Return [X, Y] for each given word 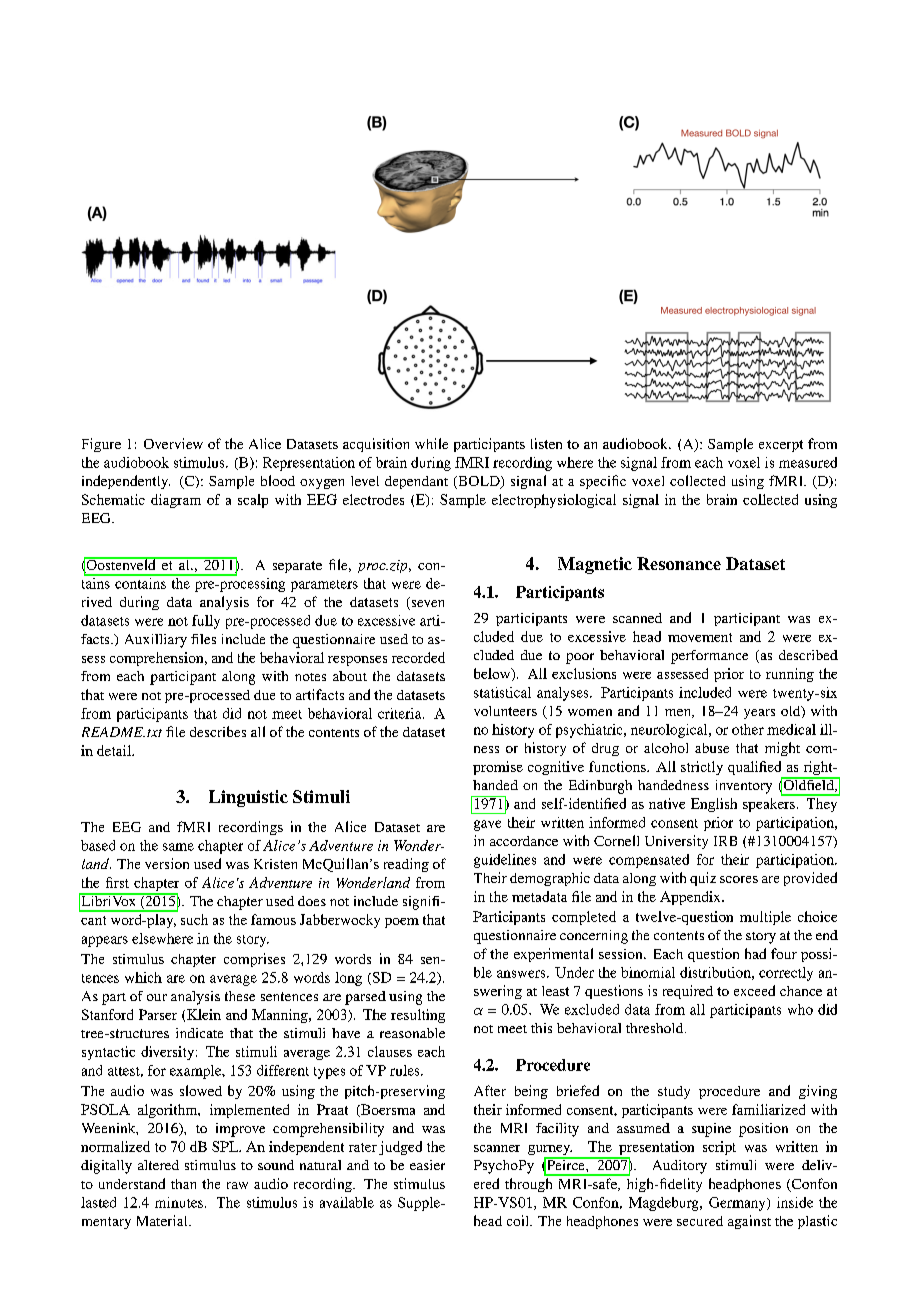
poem [402, 923]
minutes [179, 1202]
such [194, 919]
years [759, 714]
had [755, 953]
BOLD [479, 482]
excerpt [781, 446]
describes [218, 731]
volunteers [505, 711]
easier [427, 1165]
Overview [173, 443]
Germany [738, 1204]
